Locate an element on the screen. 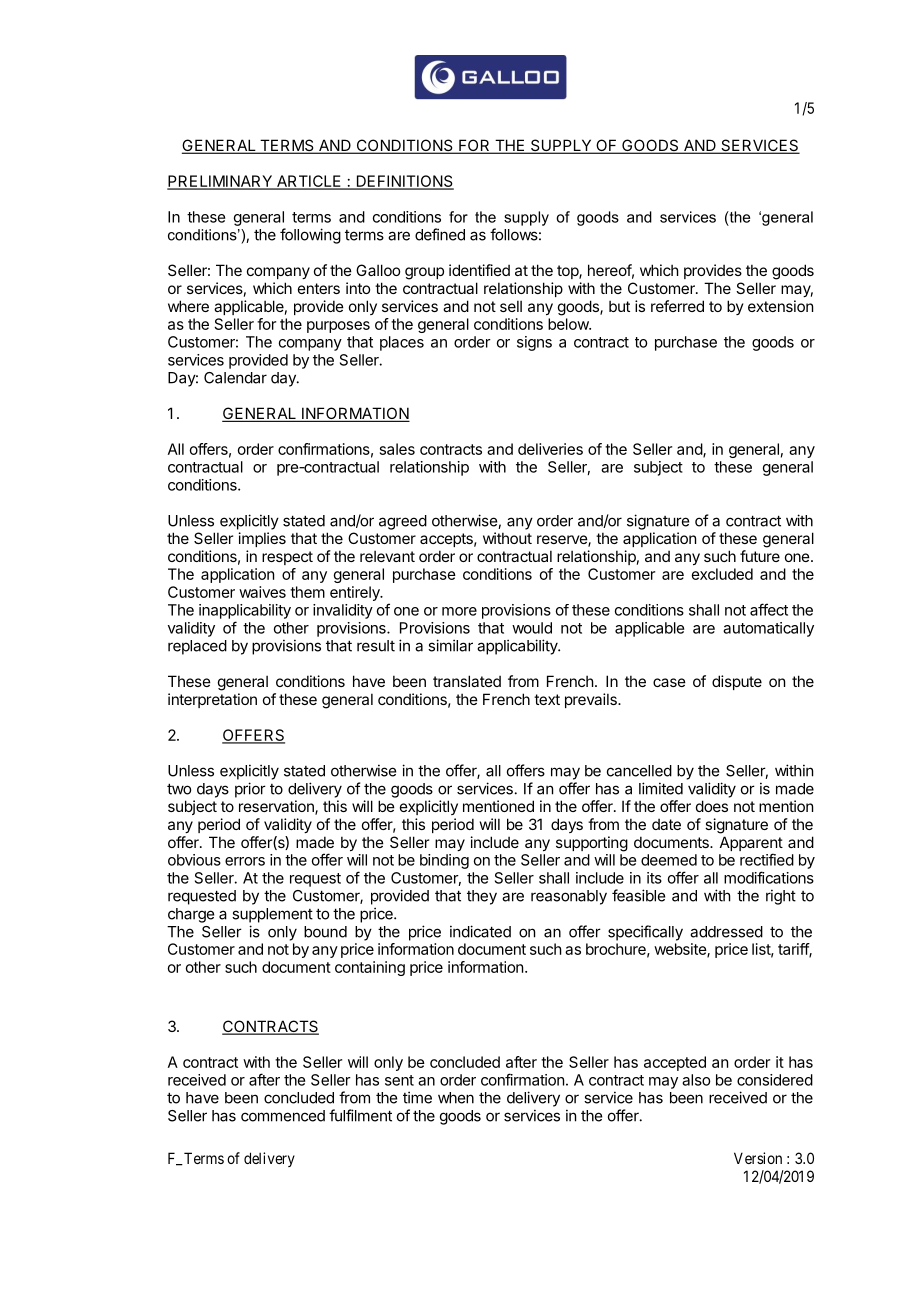 The width and height of the screenshot is (924, 1308). does is located at coordinates (712, 806).
